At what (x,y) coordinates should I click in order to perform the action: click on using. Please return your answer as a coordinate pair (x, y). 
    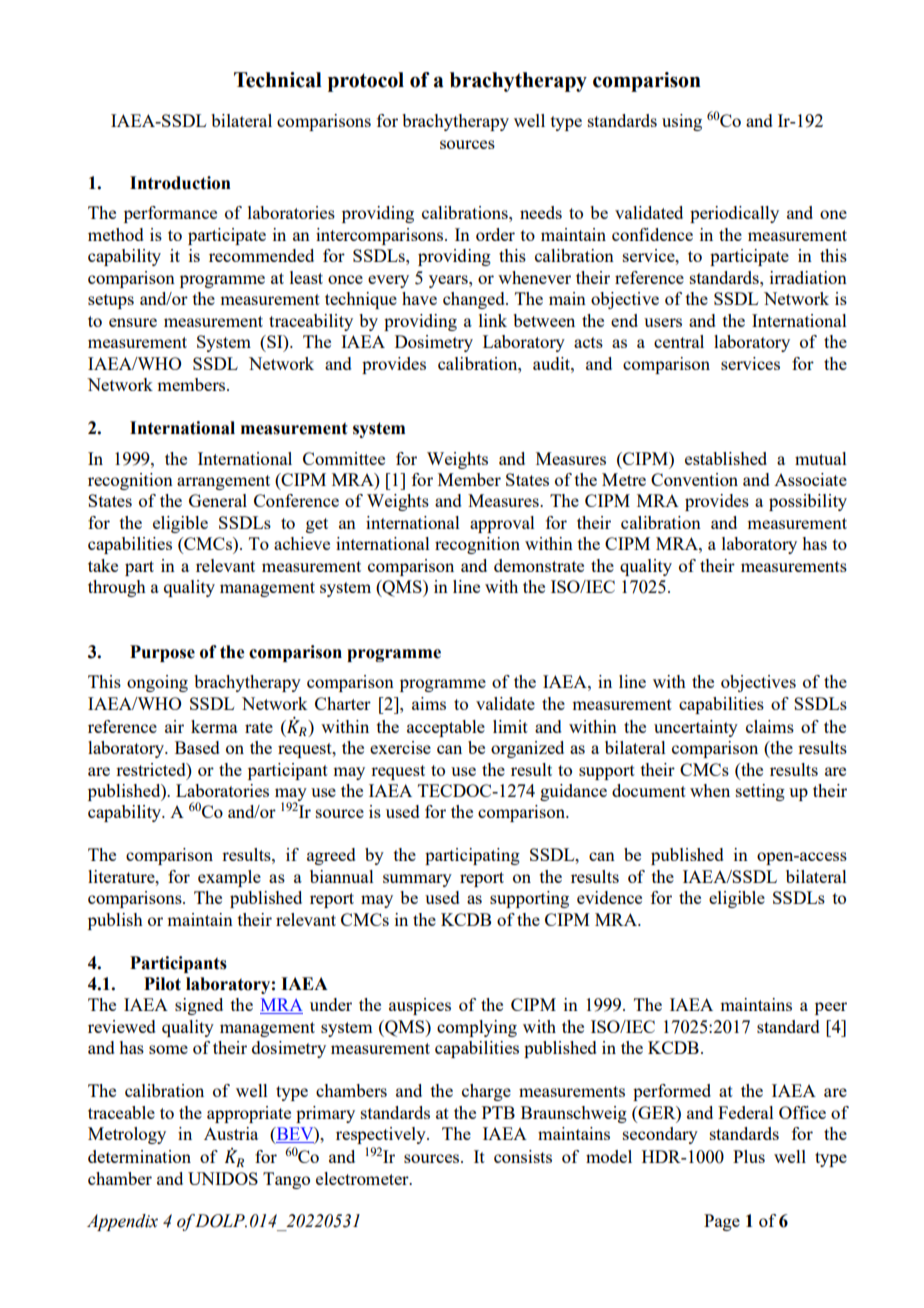
    Looking at the image, I should click on (682, 122).
